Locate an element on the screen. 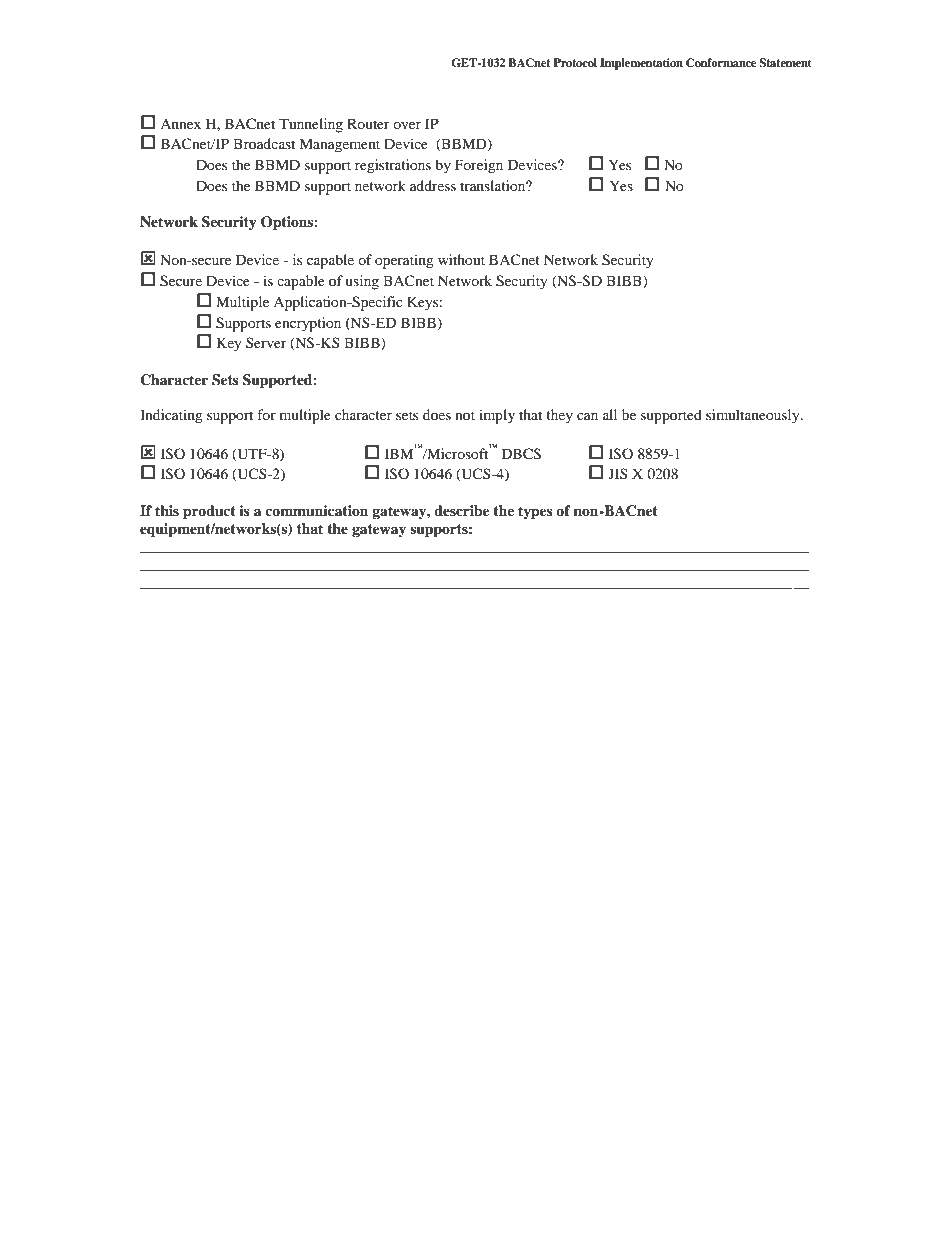 The image size is (952, 1233). product is located at coordinates (209, 512).
